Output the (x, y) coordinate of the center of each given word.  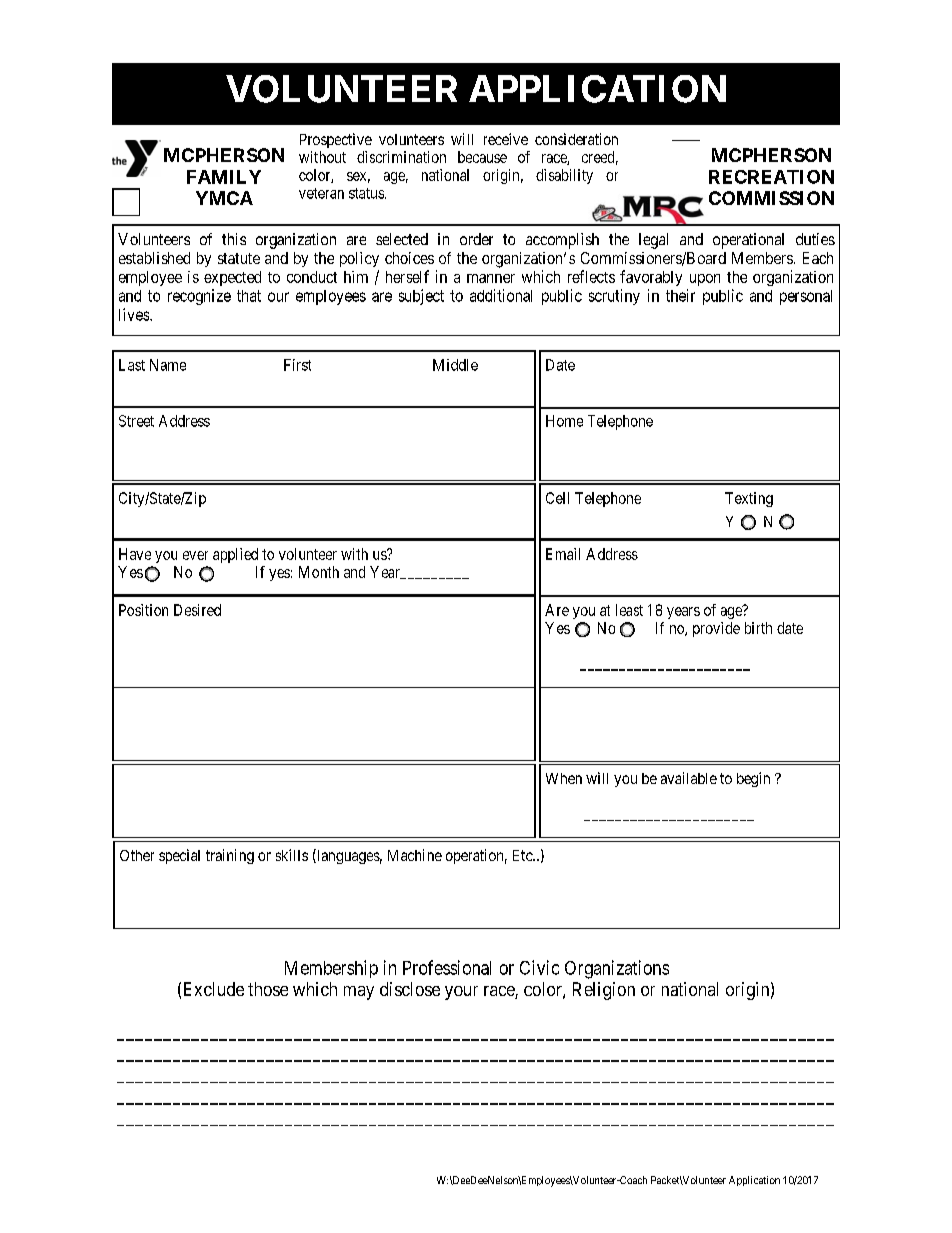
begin (753, 779)
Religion (604, 991)
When (564, 778)
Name (168, 365)
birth (758, 628)
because (482, 157)
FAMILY (224, 177)
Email (563, 554)
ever (195, 555)
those (268, 989)
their (680, 295)
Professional (447, 967)
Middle (455, 365)
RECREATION (771, 177)
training (230, 856)
